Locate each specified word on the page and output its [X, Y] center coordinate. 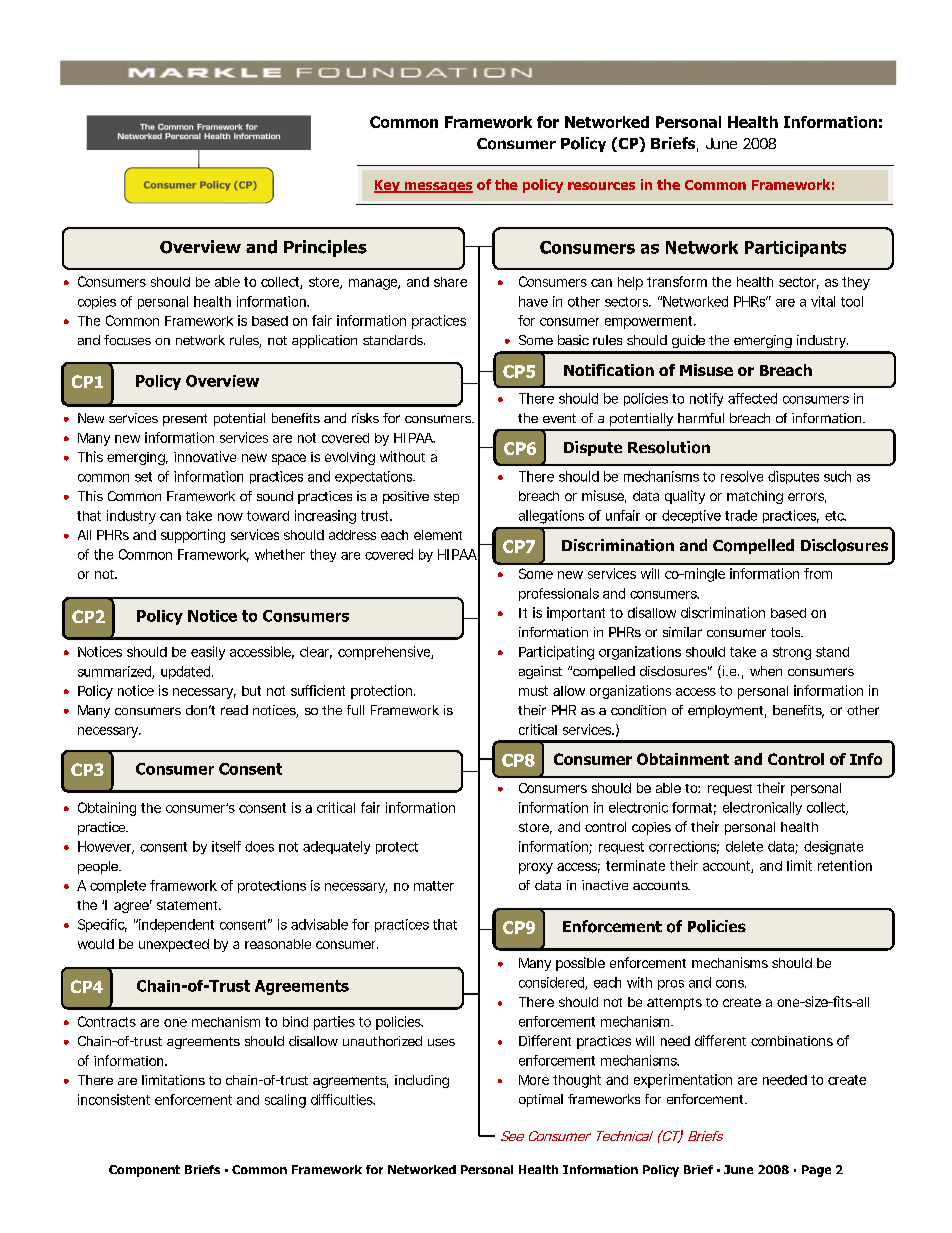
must [533, 691]
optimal [541, 1100]
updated [185, 672]
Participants [795, 249]
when [766, 671]
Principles [325, 248]
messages [437, 187]
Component [144, 1171]
